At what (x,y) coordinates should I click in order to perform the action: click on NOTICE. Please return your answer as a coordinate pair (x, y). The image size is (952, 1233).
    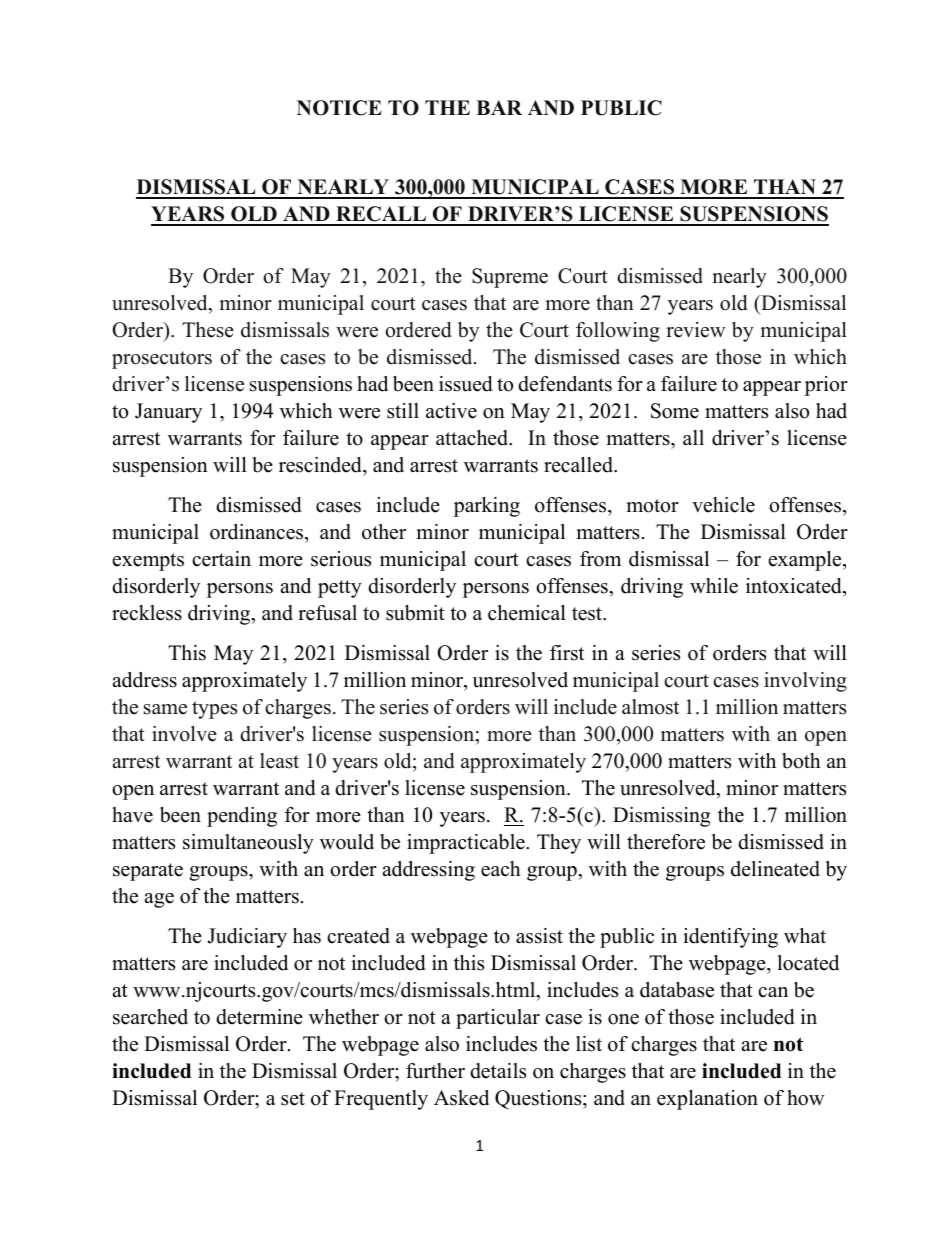
    Looking at the image, I should click on (339, 108).
